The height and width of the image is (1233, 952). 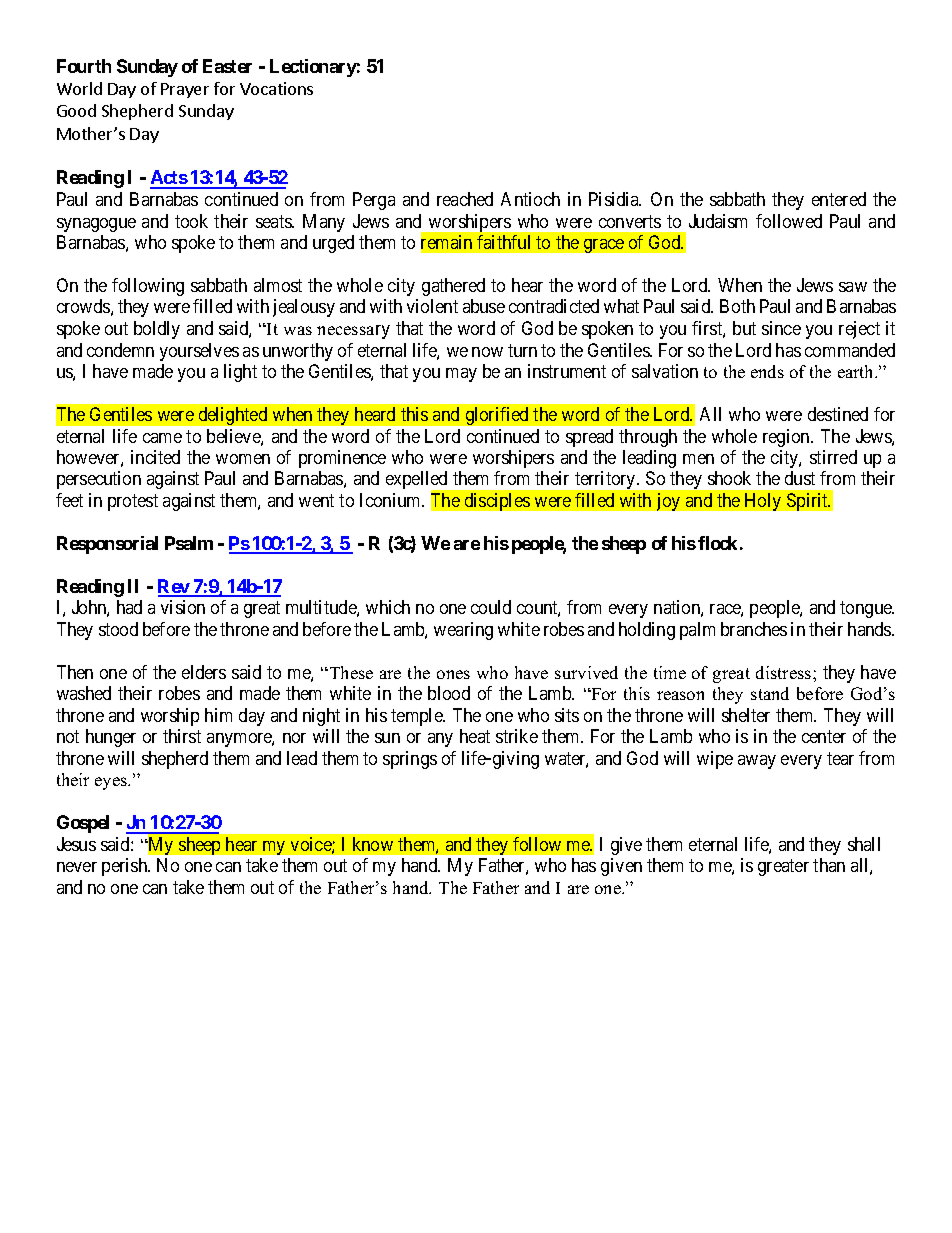 What do you see at coordinates (126, 867) in the image?
I see `perish` at bounding box center [126, 867].
